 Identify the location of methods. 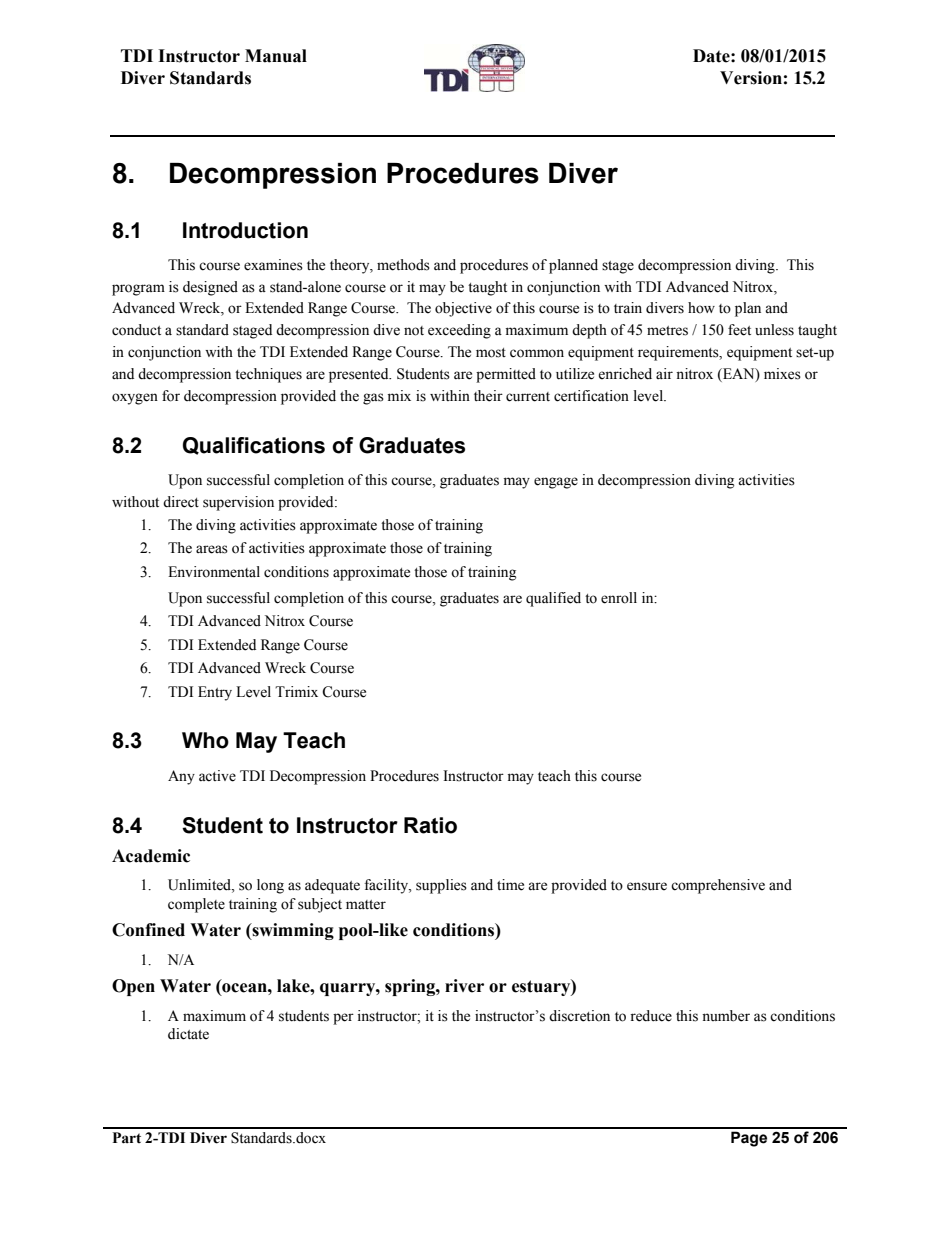
(403, 265).
